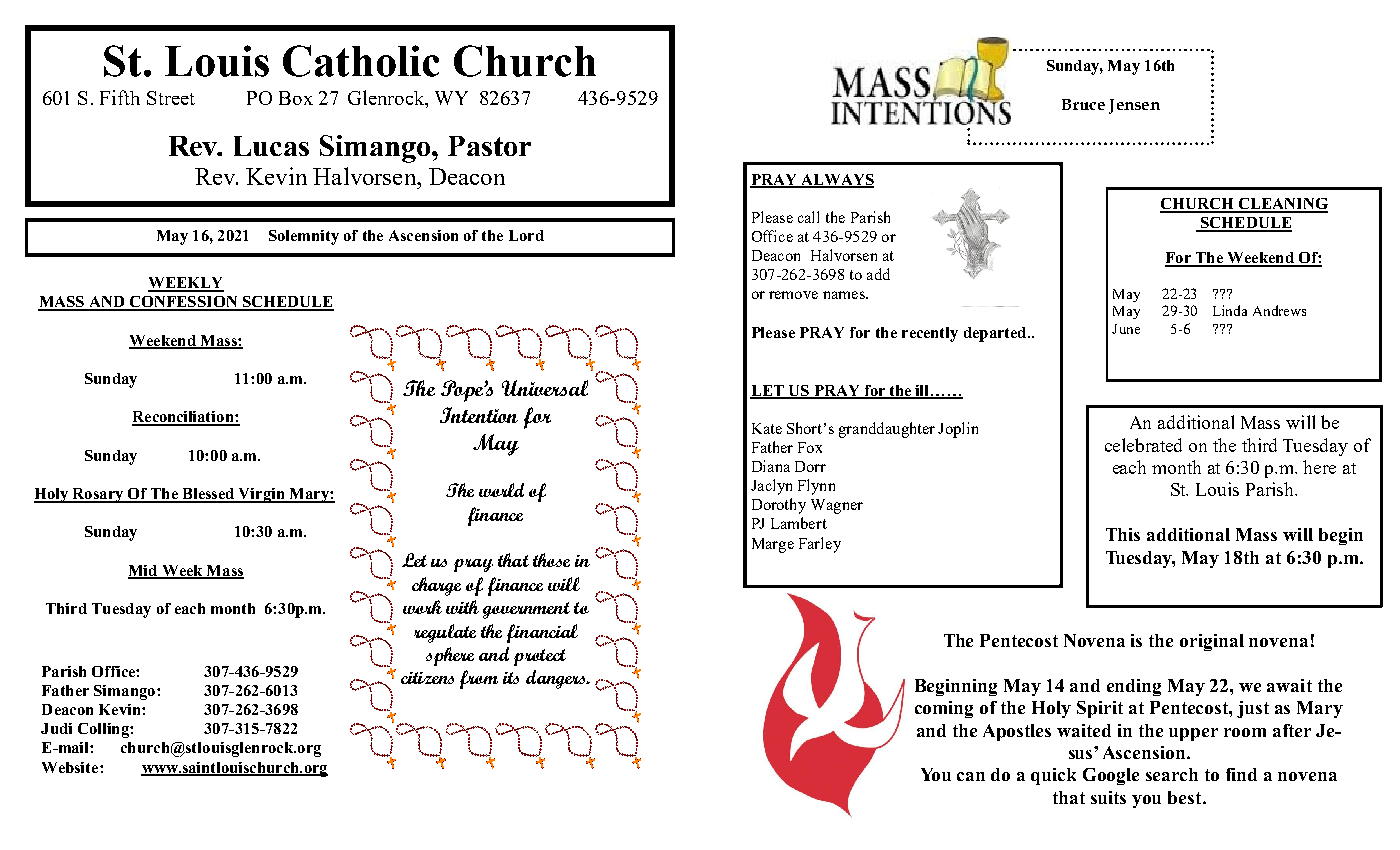 The image size is (1400, 850). Describe the element at coordinates (144, 571) in the screenshot. I see `Mid` at that location.
